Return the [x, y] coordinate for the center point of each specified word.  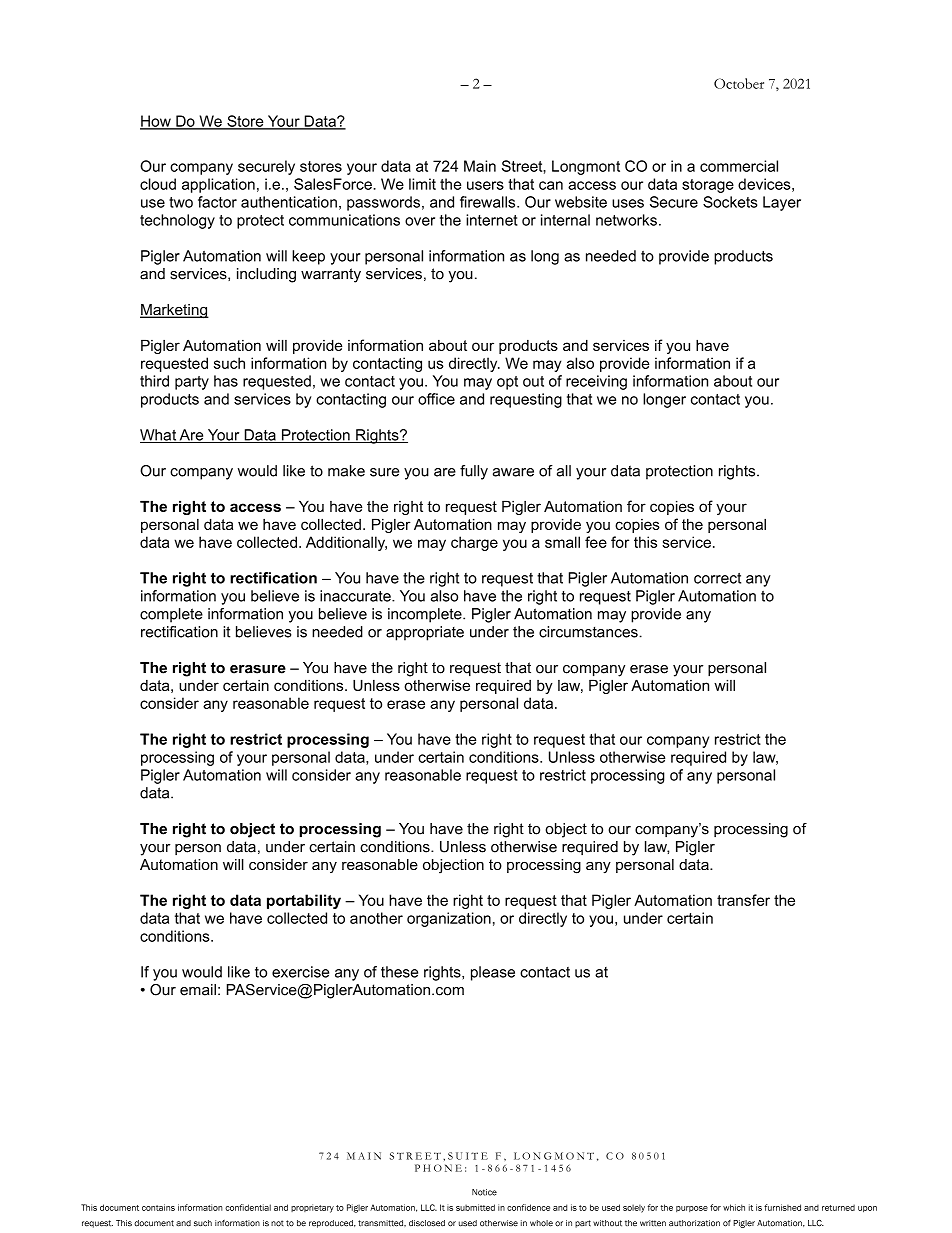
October [739, 83]
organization [449, 919]
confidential [248, 1207]
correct [717, 578]
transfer [743, 900]
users [485, 185]
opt [507, 383]
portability [304, 901]
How [156, 122]
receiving [596, 382]
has [226, 381]
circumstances [589, 632]
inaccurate [356, 596]
